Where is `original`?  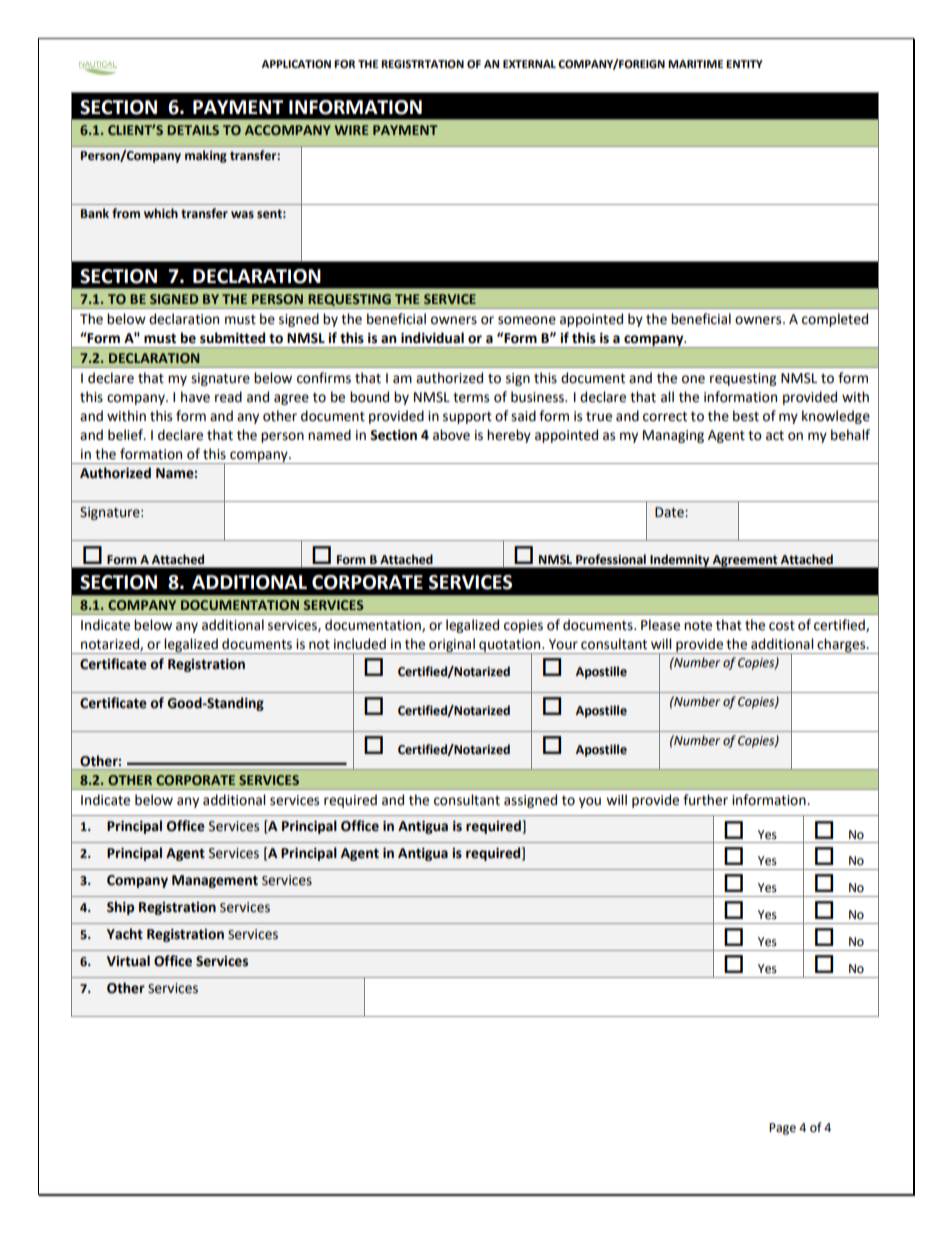
original is located at coordinates (452, 646).
